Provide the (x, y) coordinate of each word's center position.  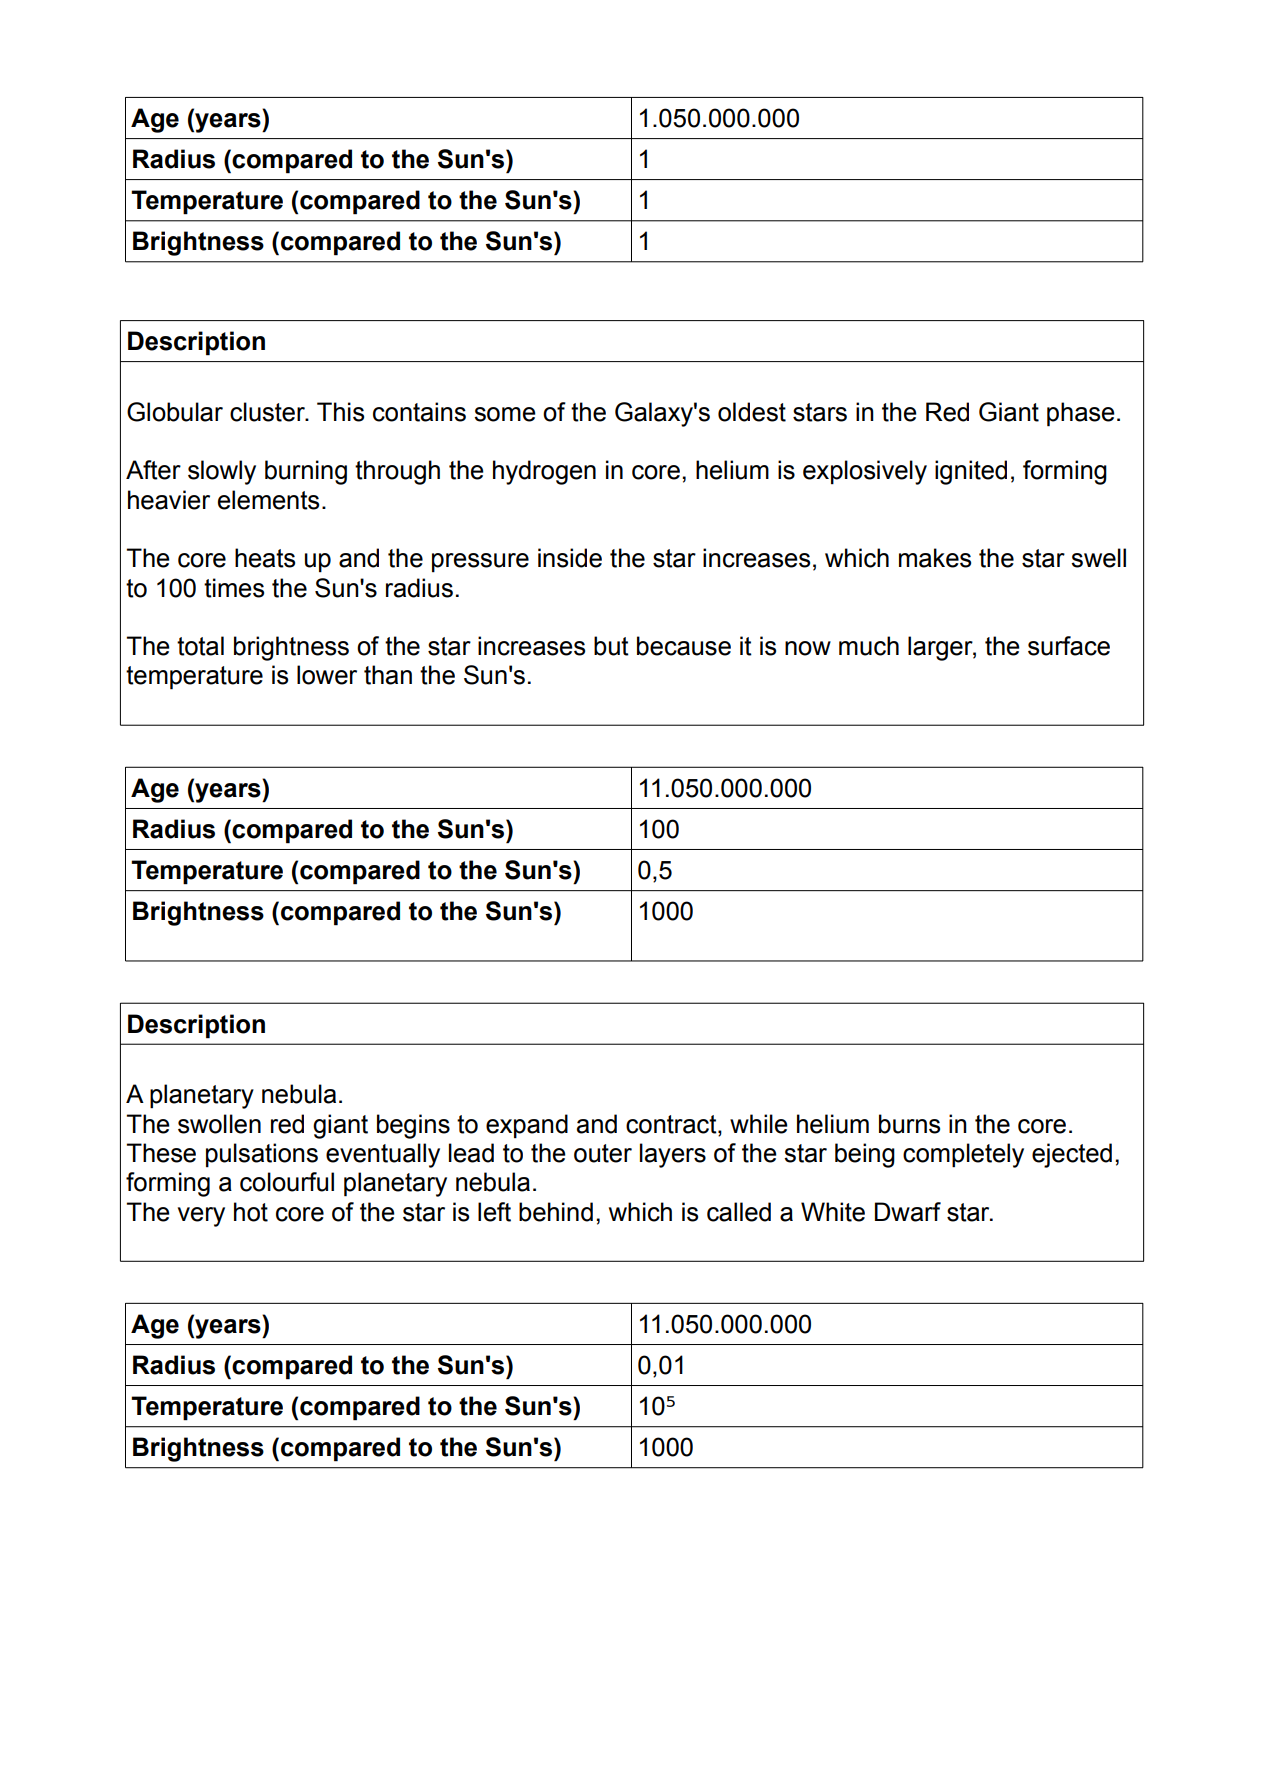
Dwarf (908, 1212)
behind (556, 1212)
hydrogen (544, 472)
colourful (287, 1182)
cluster (268, 412)
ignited (971, 472)
